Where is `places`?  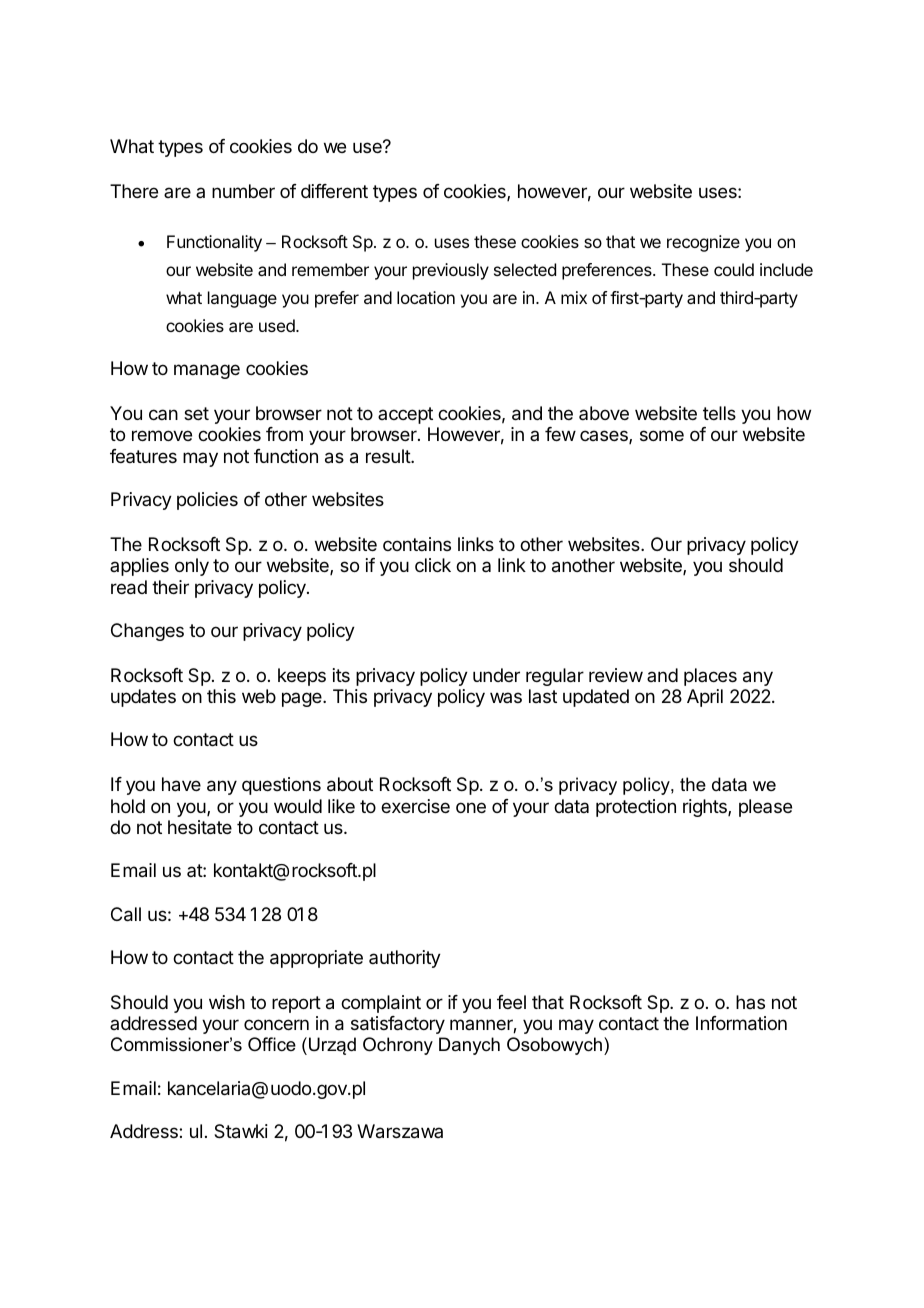 places is located at coordinates (710, 677).
